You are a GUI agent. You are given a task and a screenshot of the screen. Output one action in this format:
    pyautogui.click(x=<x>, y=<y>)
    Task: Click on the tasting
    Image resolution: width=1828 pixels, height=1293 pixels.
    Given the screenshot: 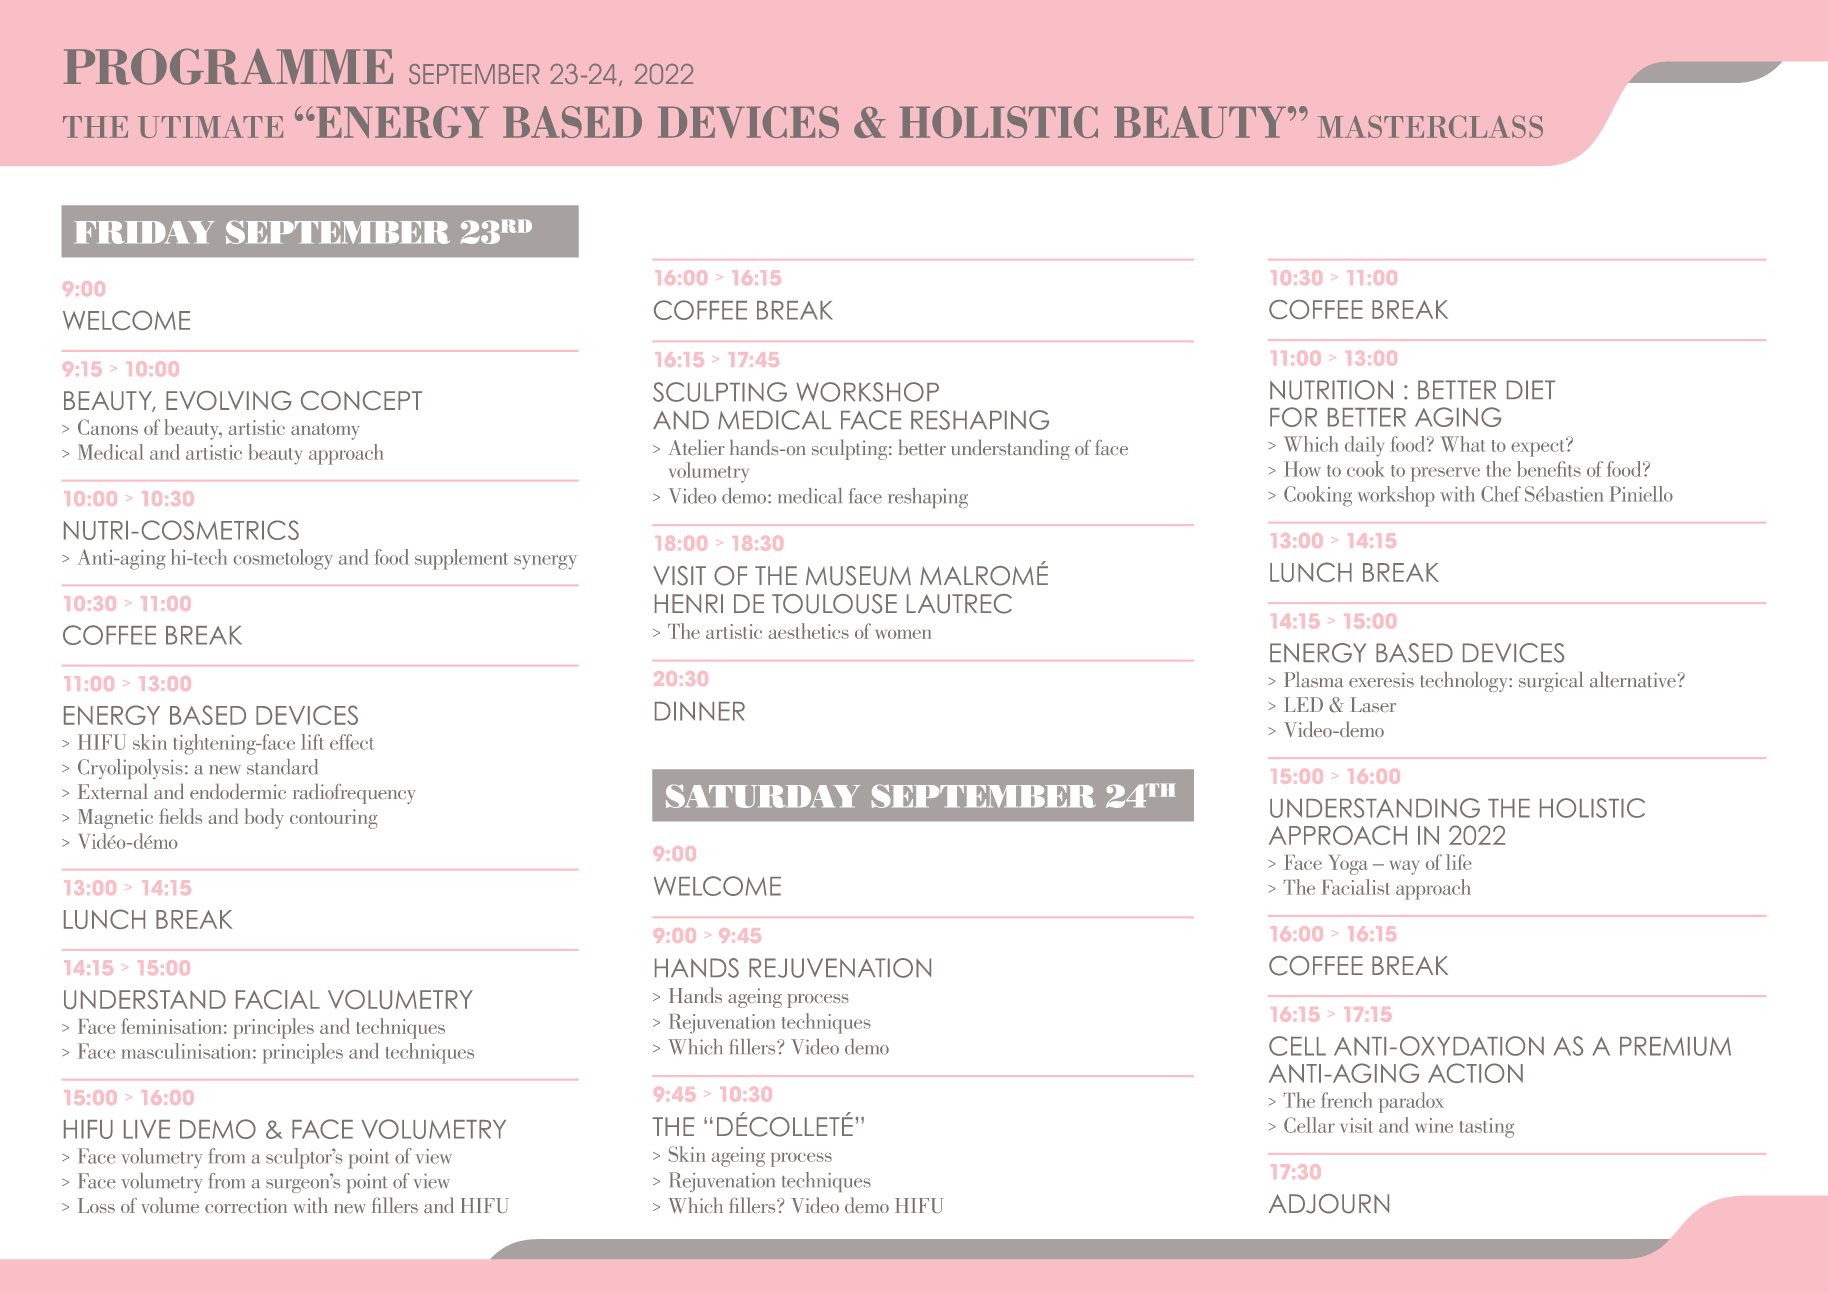 What is the action you would take?
    pyautogui.click(x=1487, y=1128)
